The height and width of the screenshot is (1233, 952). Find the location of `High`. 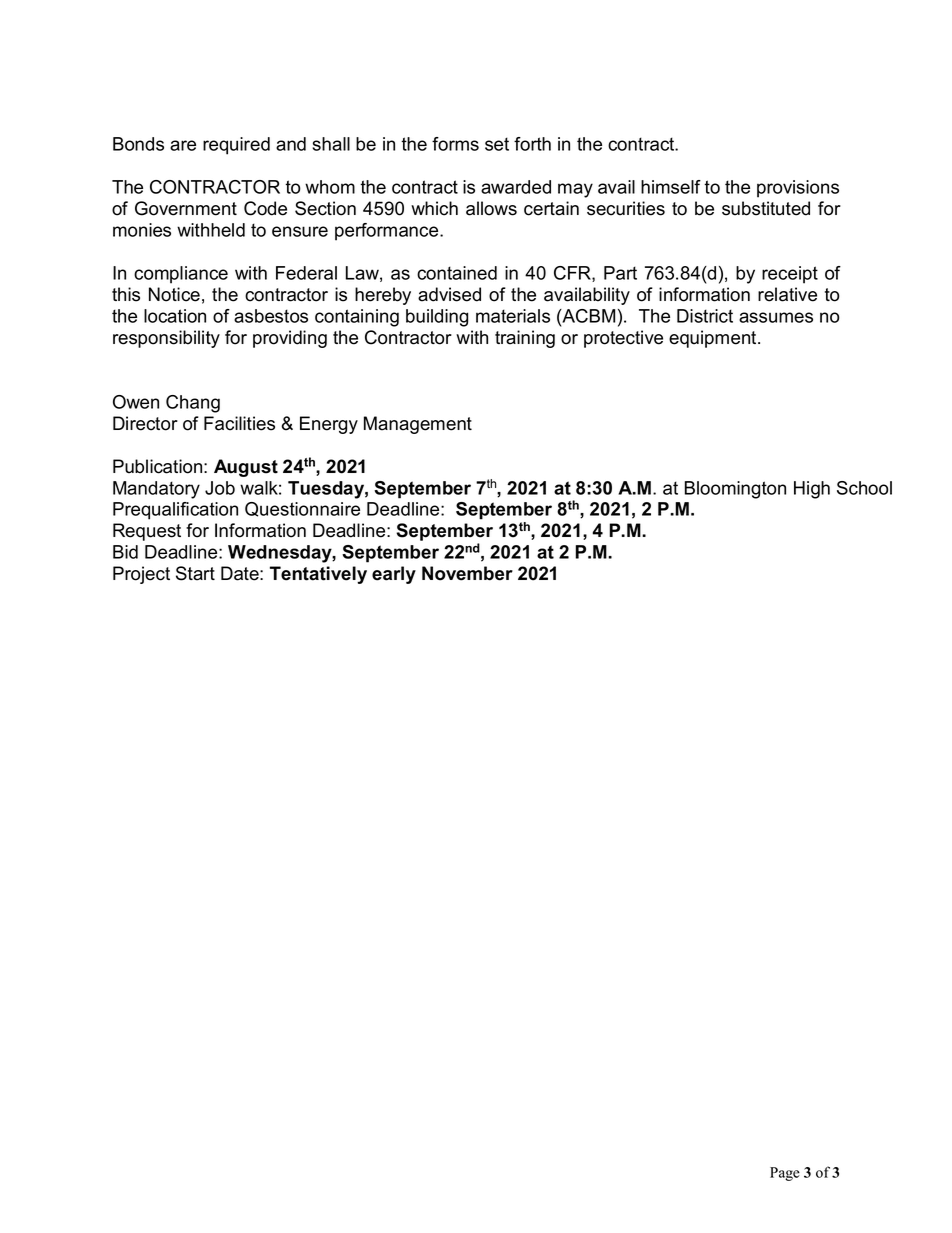

High is located at coordinates (812, 490).
